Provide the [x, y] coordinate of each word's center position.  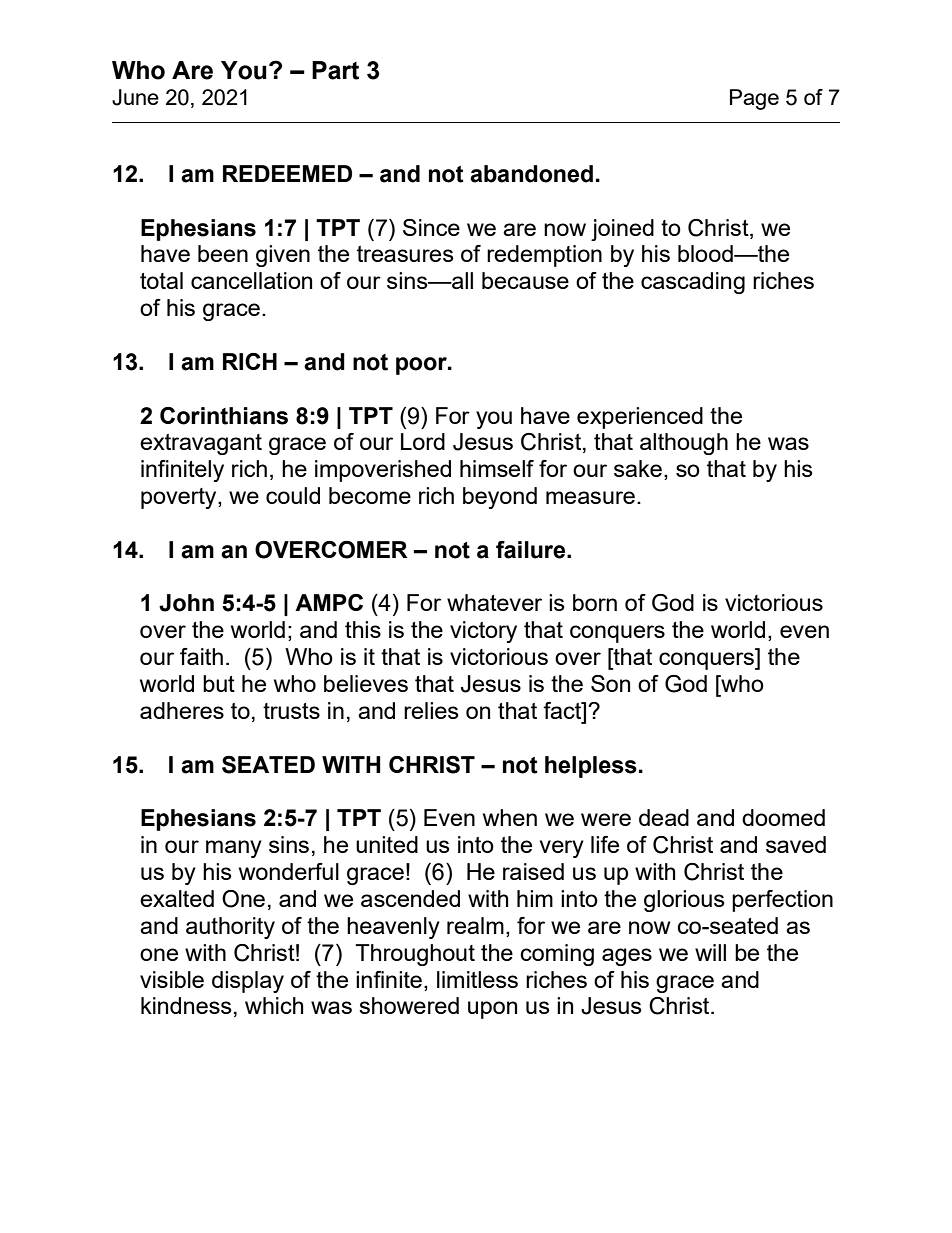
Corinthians [224, 416]
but [219, 683]
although [684, 444]
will [710, 952]
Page [754, 99]
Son [610, 683]
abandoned [531, 174]
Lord [423, 441]
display [248, 982]
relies [431, 710]
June [135, 97]
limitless [477, 979]
